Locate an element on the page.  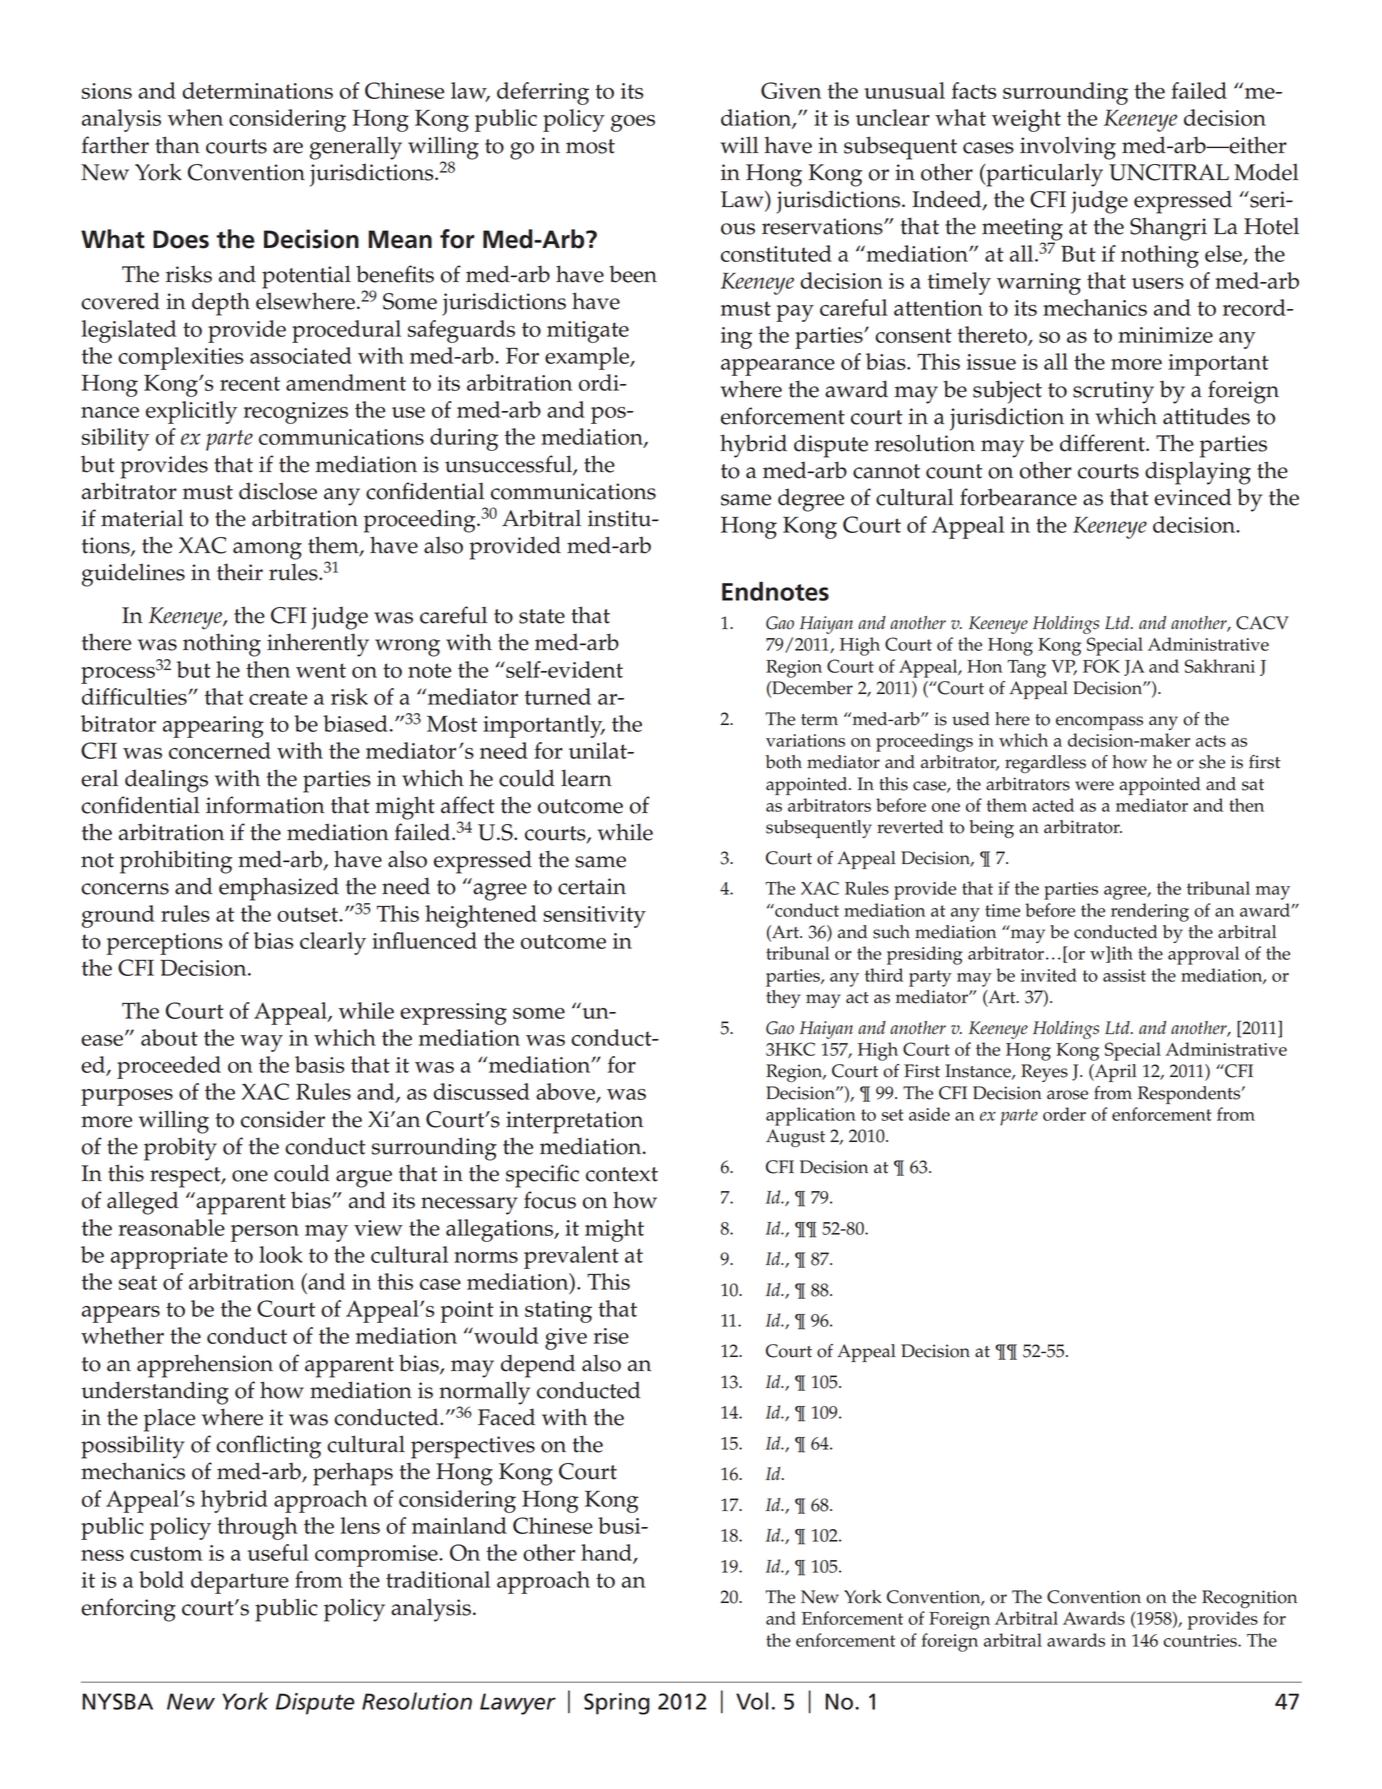
rendering is located at coordinates (1150, 912).
